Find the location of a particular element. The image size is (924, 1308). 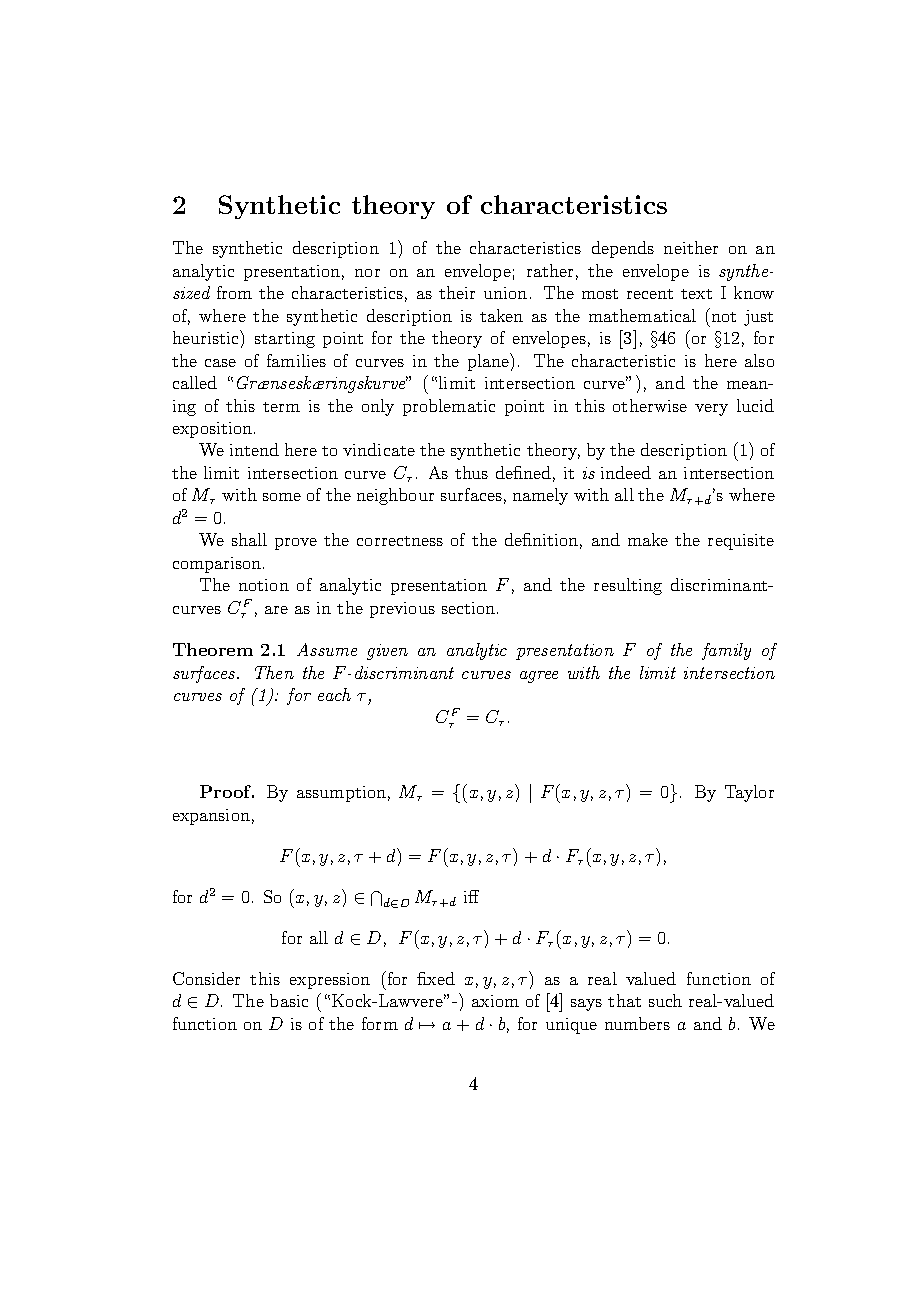

their is located at coordinates (457, 292).
